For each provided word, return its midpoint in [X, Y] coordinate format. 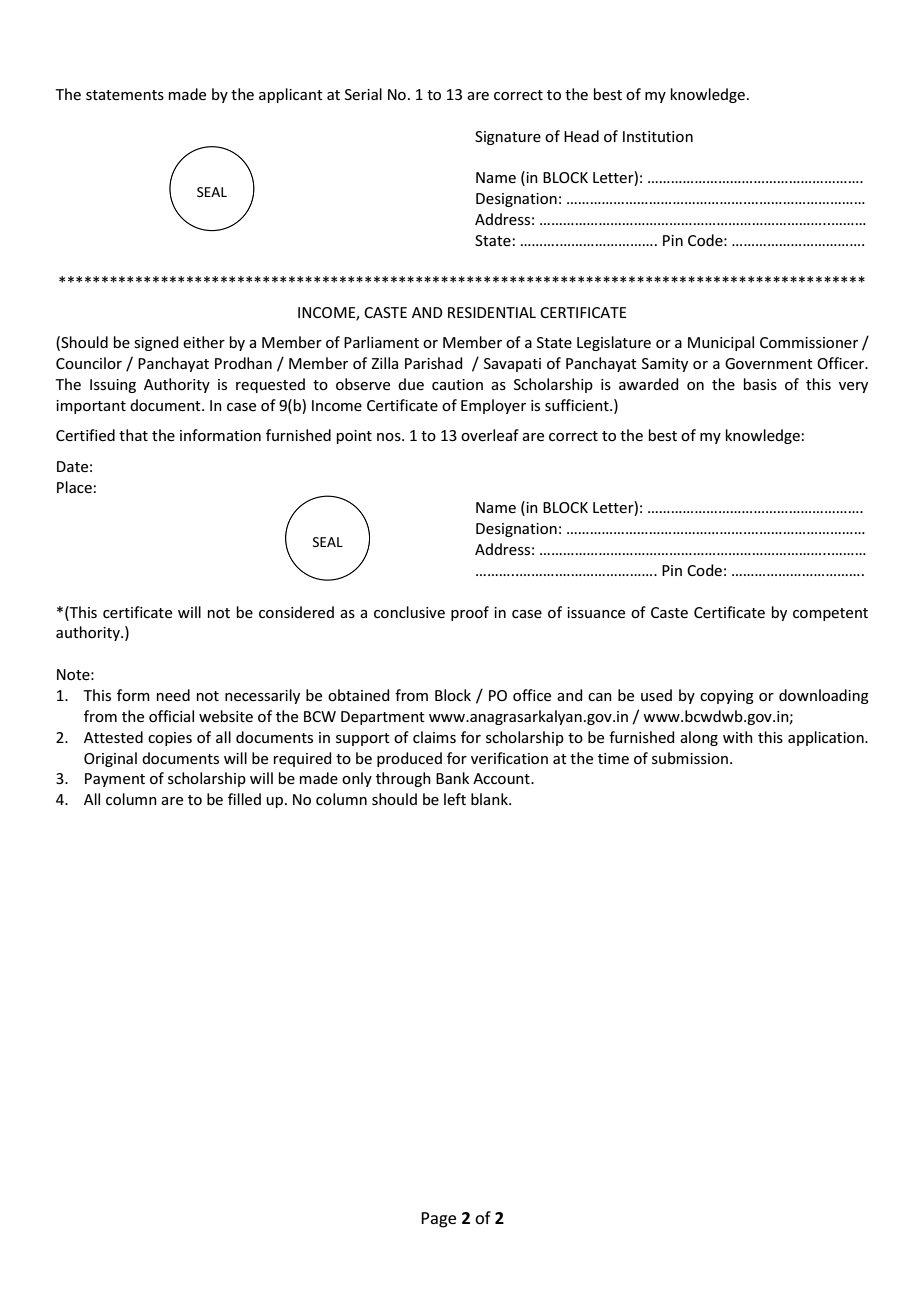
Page [438, 1220]
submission [690, 758]
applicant [291, 95]
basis [760, 384]
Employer [493, 406]
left [455, 799]
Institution [658, 136]
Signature [508, 138]
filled [244, 799]
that [133, 435]
